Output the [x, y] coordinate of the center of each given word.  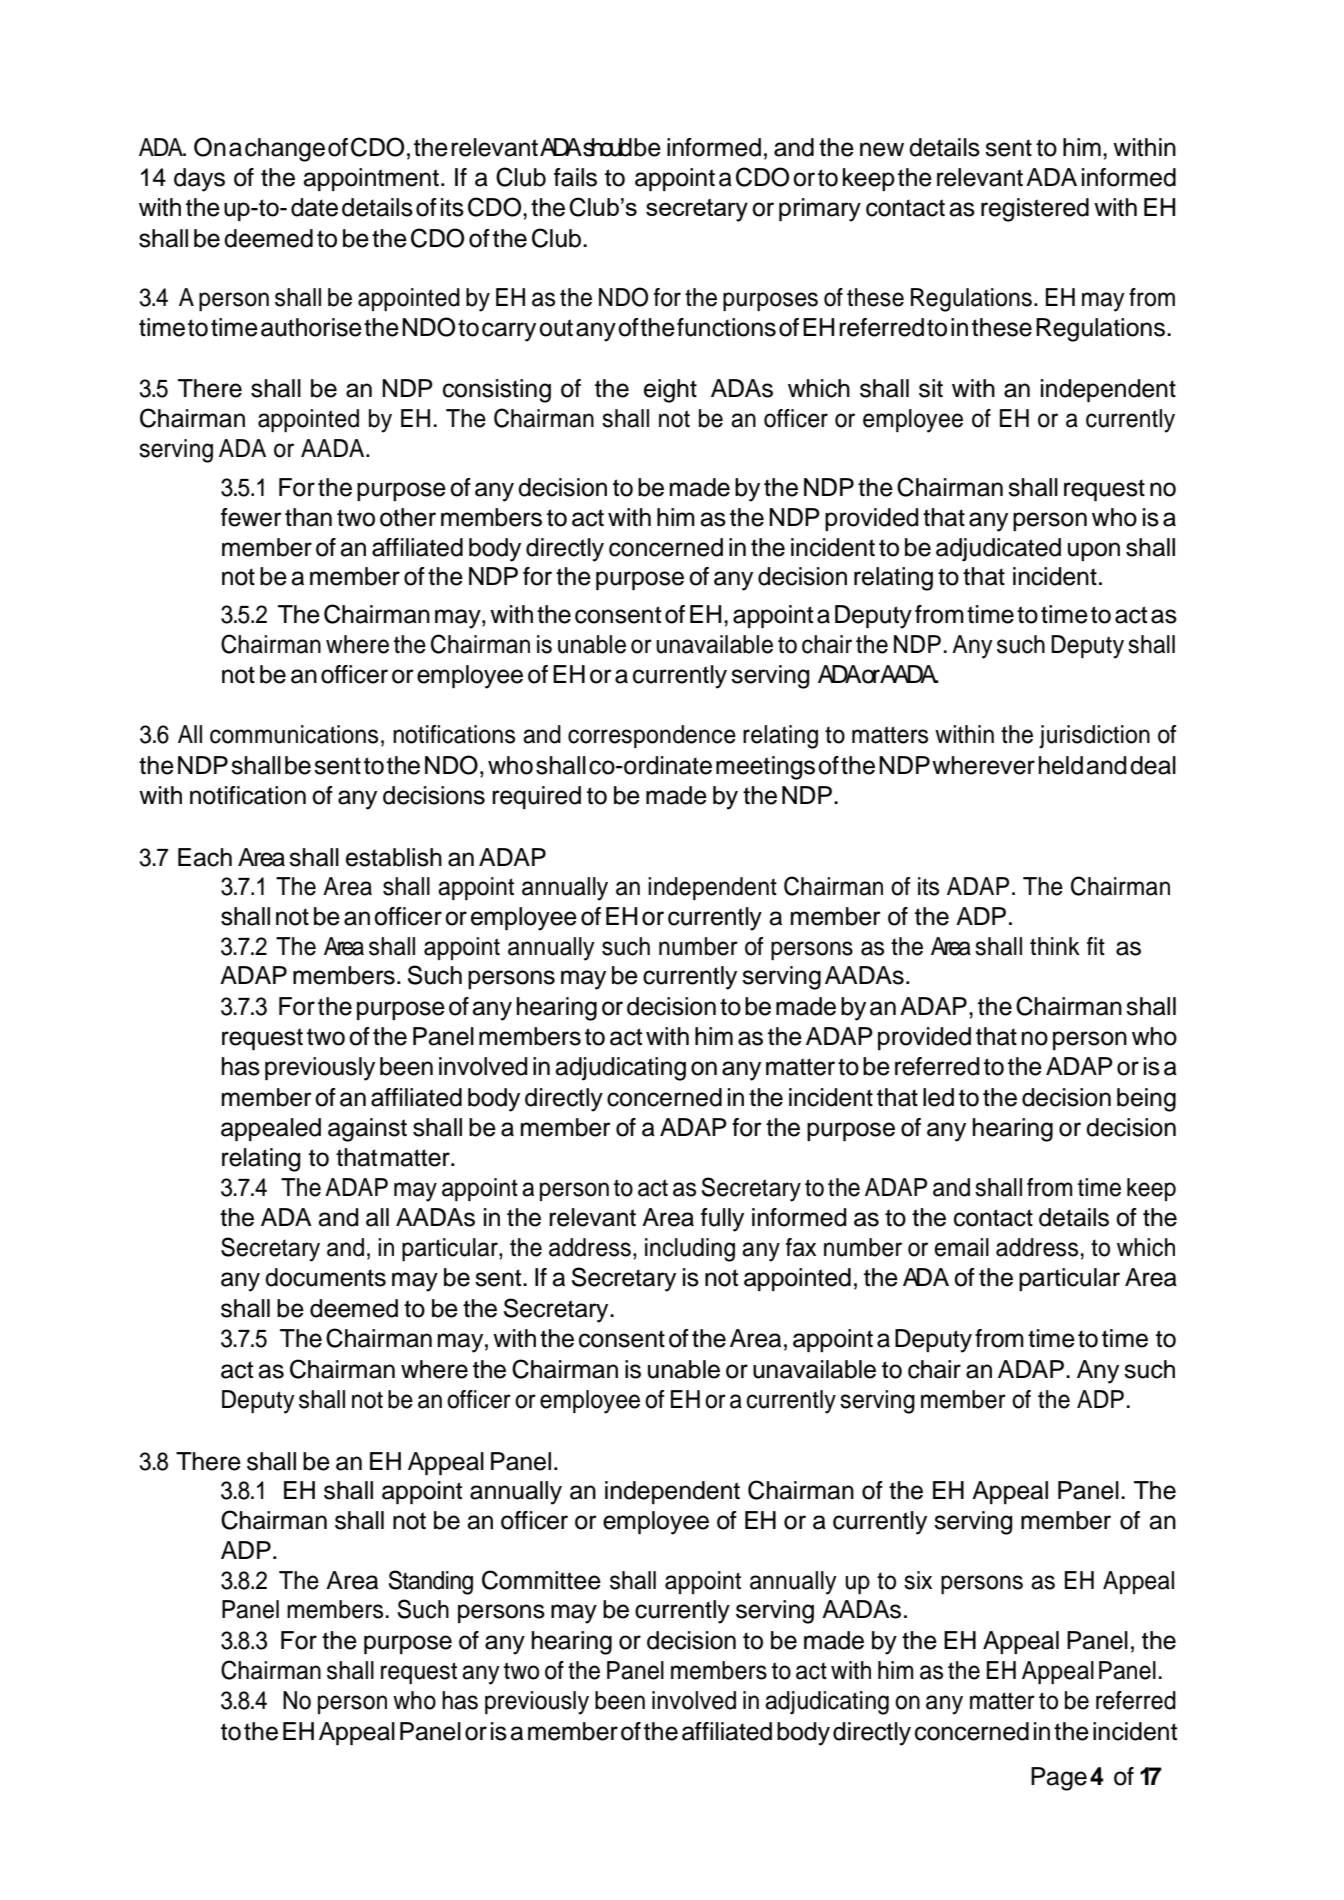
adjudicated [998, 550]
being [1146, 1100]
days [199, 180]
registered [1035, 210]
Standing [431, 1582]
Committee [541, 1580]
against [367, 1130]
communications [294, 734]
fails [575, 177]
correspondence [652, 736]
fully [722, 1220]
